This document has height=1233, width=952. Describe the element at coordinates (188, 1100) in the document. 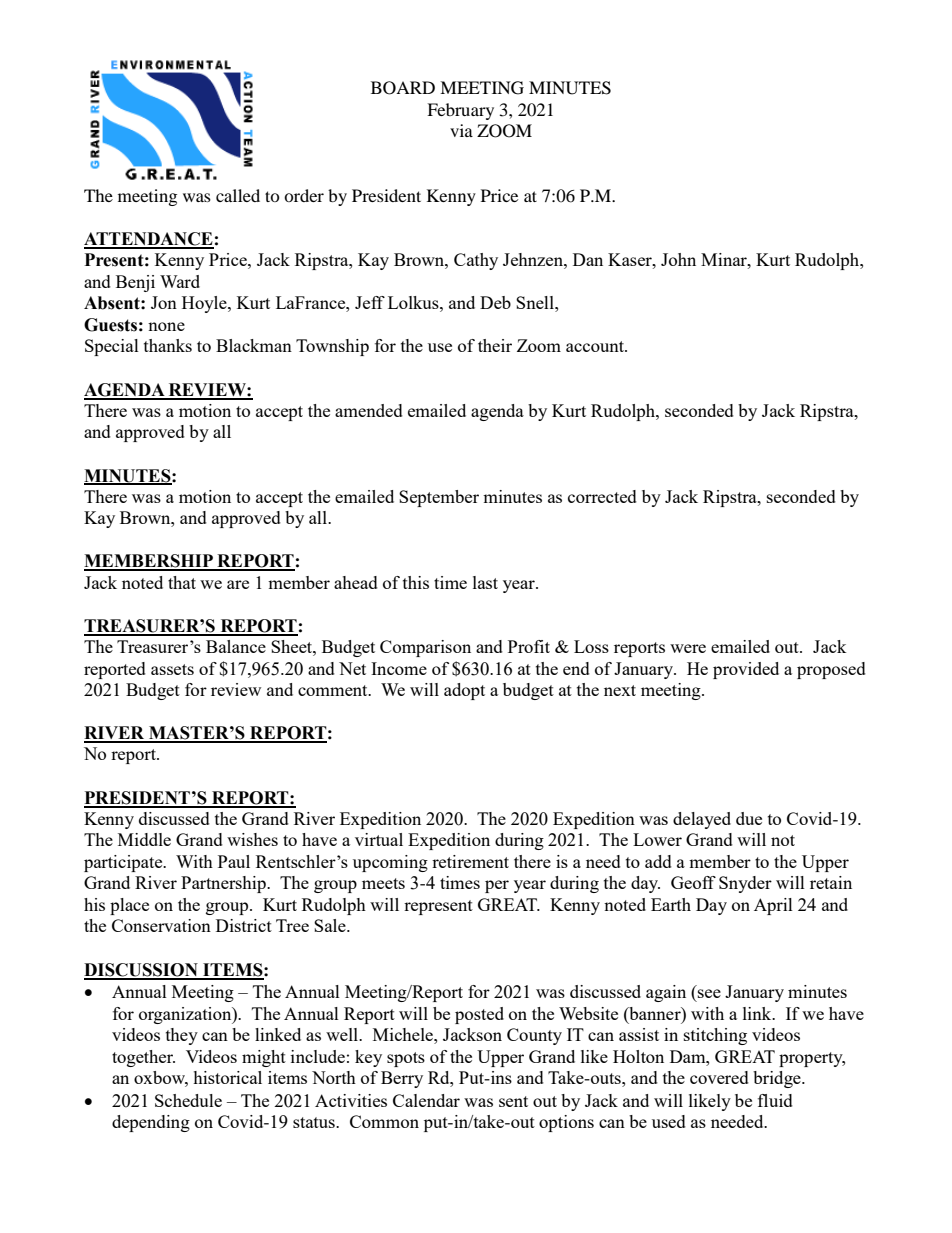

I see `Schedule` at that location.
